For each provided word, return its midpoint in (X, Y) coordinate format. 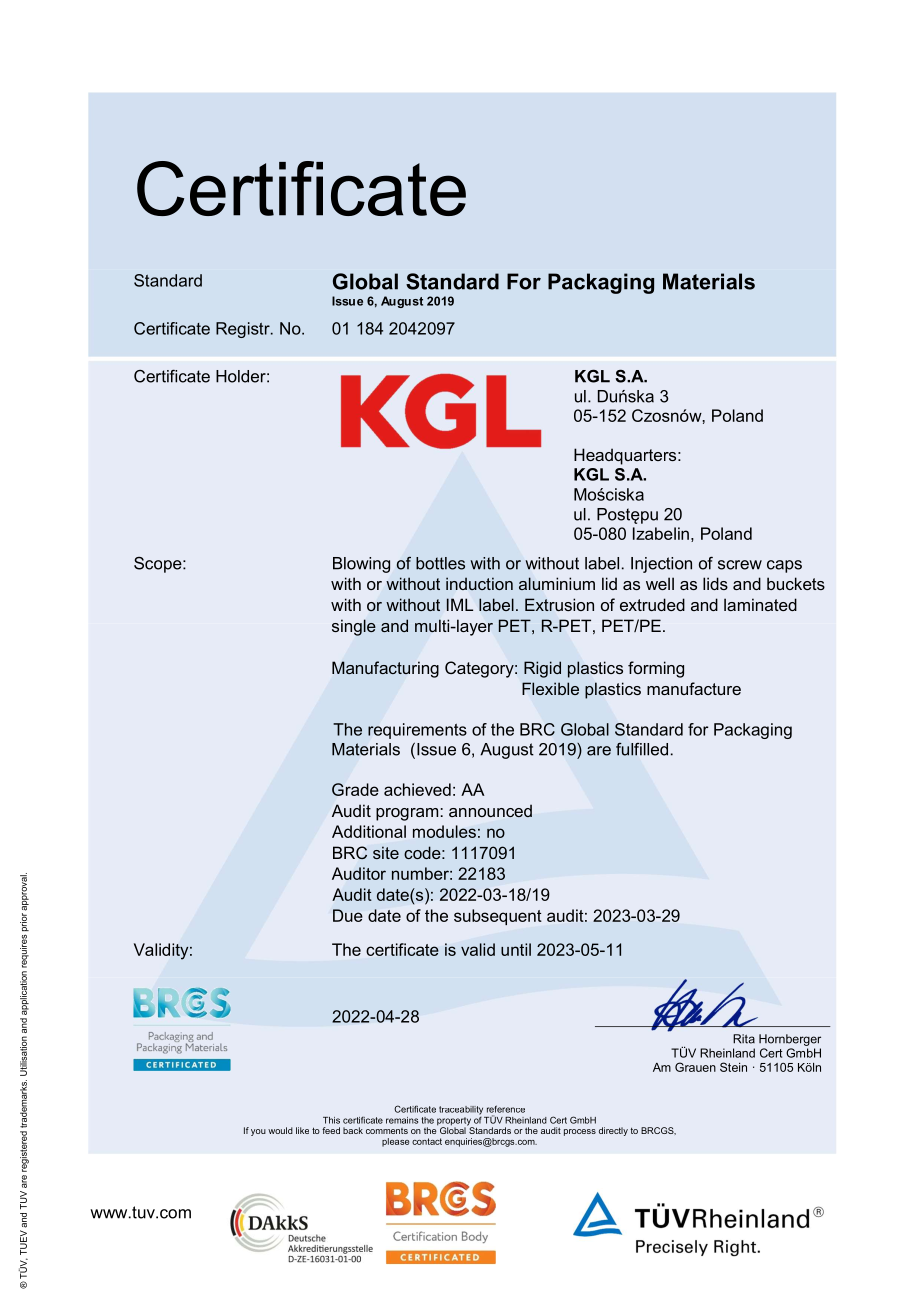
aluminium (557, 584)
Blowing (361, 565)
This (331, 1120)
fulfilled (642, 749)
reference (506, 1109)
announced (490, 811)
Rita (744, 1039)
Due (348, 915)
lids (715, 583)
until (516, 949)
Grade (355, 789)
